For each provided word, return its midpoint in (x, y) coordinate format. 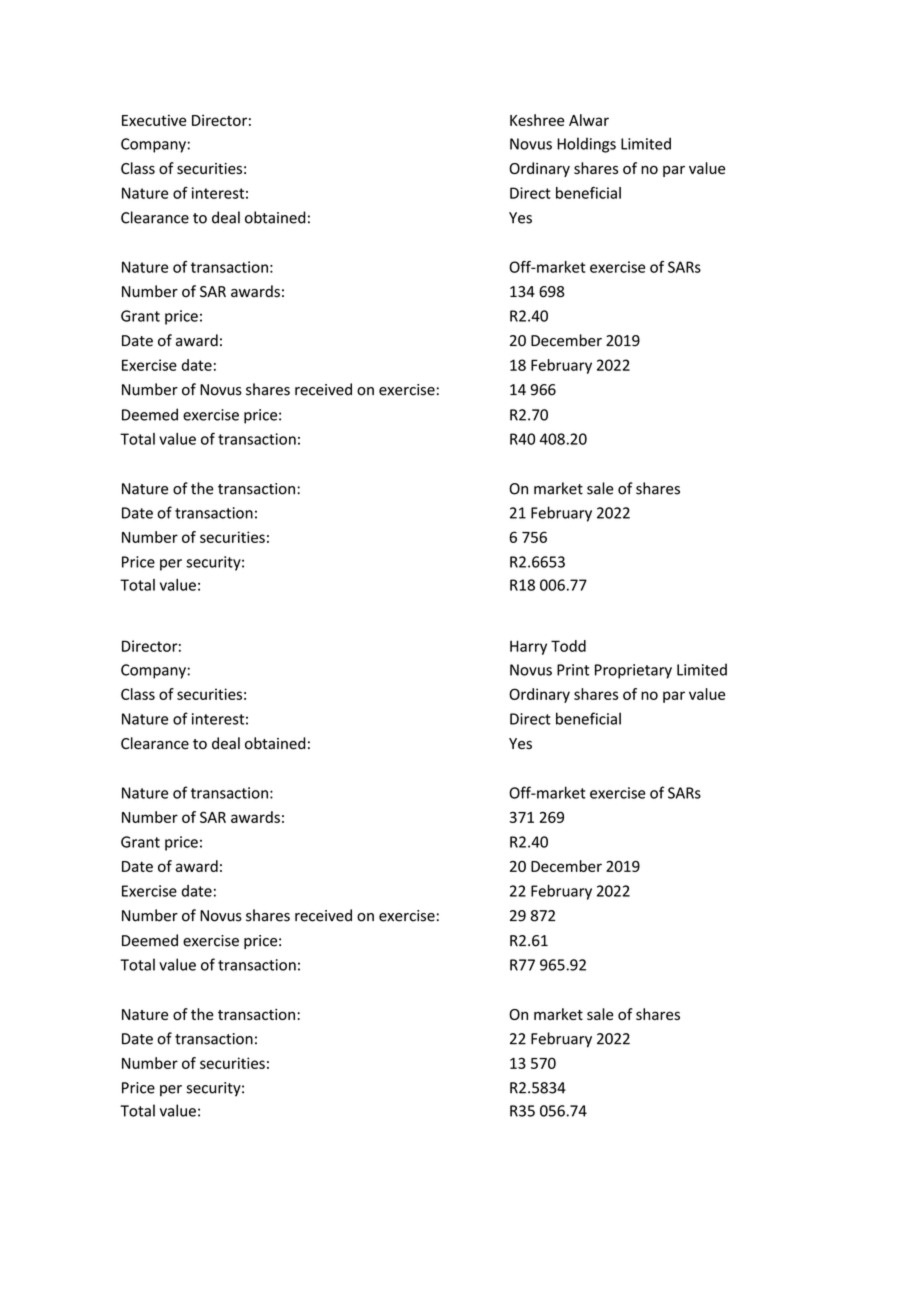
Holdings (586, 145)
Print (573, 670)
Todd (568, 646)
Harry (528, 647)
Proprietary (633, 671)
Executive (154, 120)
